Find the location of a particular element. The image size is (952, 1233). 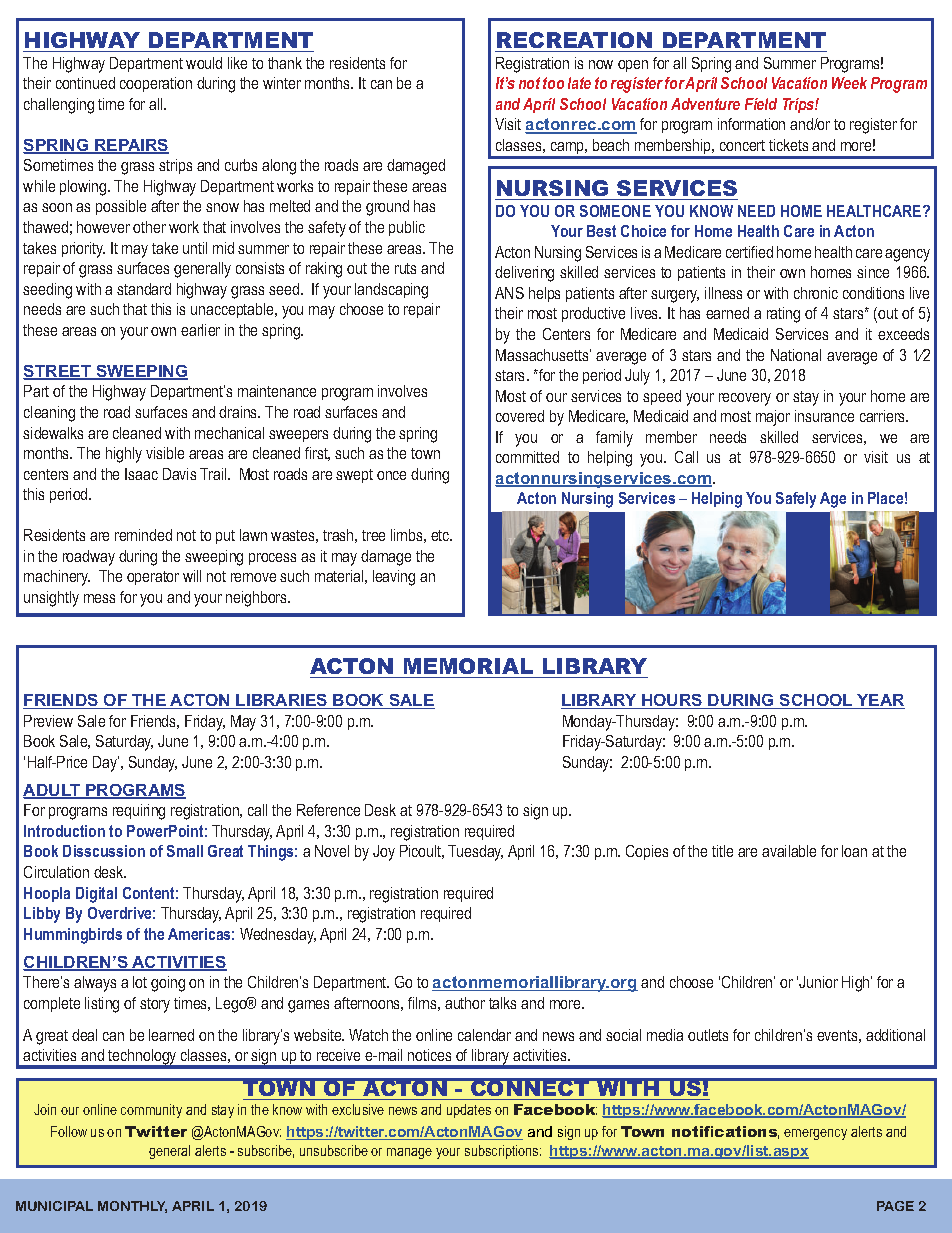

too is located at coordinates (553, 83).
